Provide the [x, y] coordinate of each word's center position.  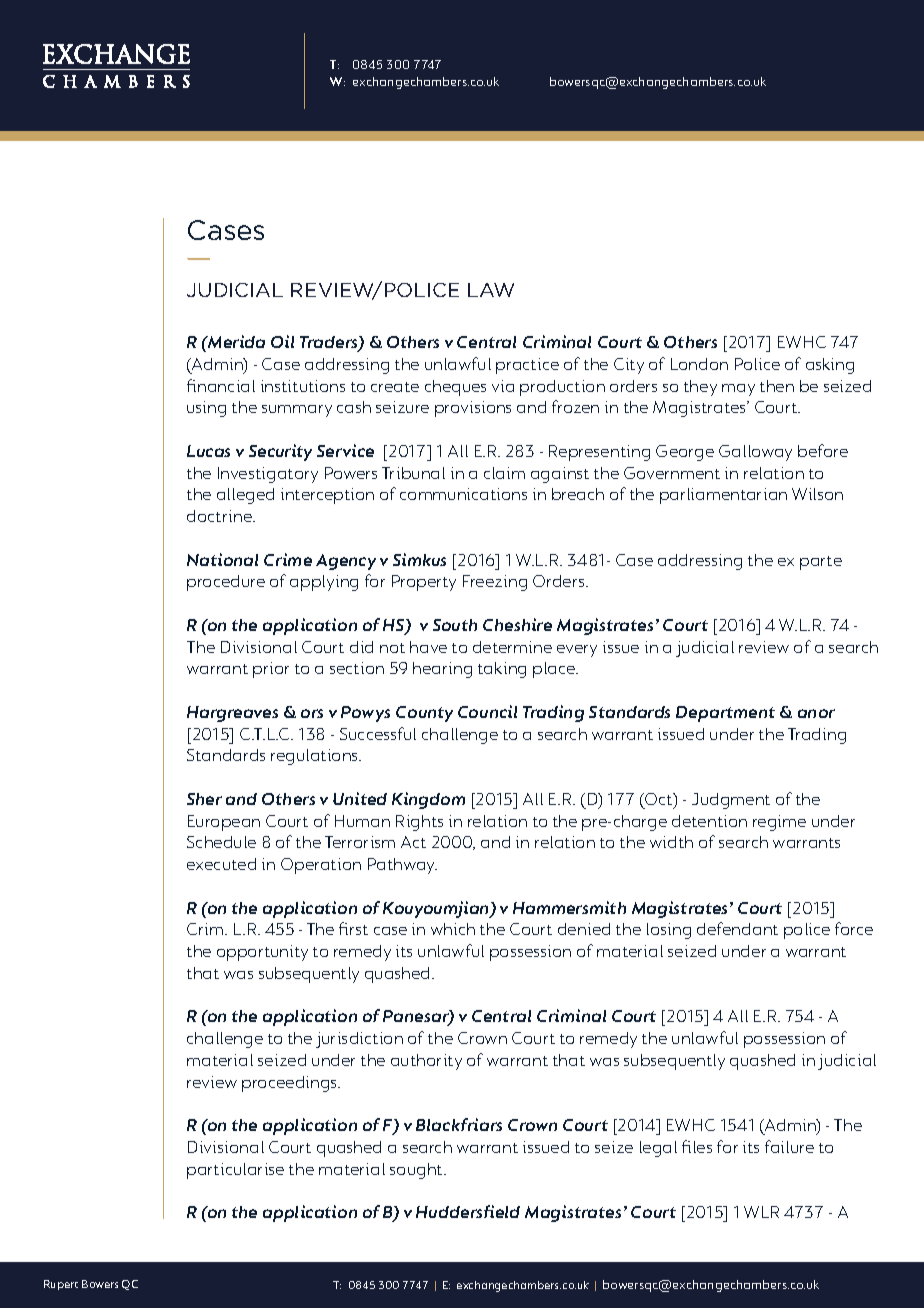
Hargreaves [232, 714]
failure [789, 1146]
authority [426, 1062]
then [777, 386]
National [222, 559]
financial [221, 385]
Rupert [61, 1285]
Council [487, 711]
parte [821, 563]
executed [221, 864]
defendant [737, 928]
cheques [455, 388]
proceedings [291, 1084]
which [453, 929]
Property [424, 583]
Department [725, 714]
